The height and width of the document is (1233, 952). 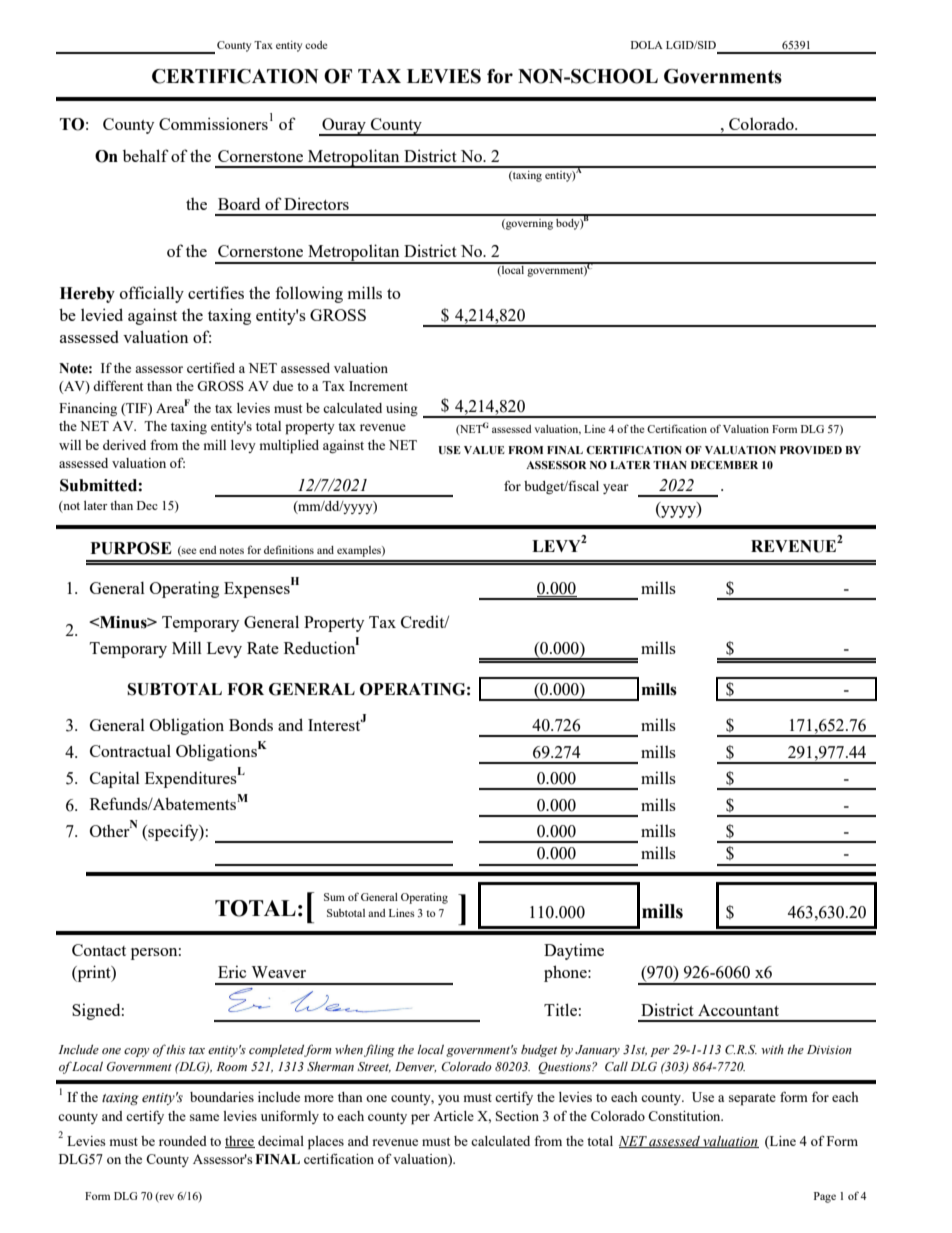 I want to click on Sum, so click(x=334, y=897).
